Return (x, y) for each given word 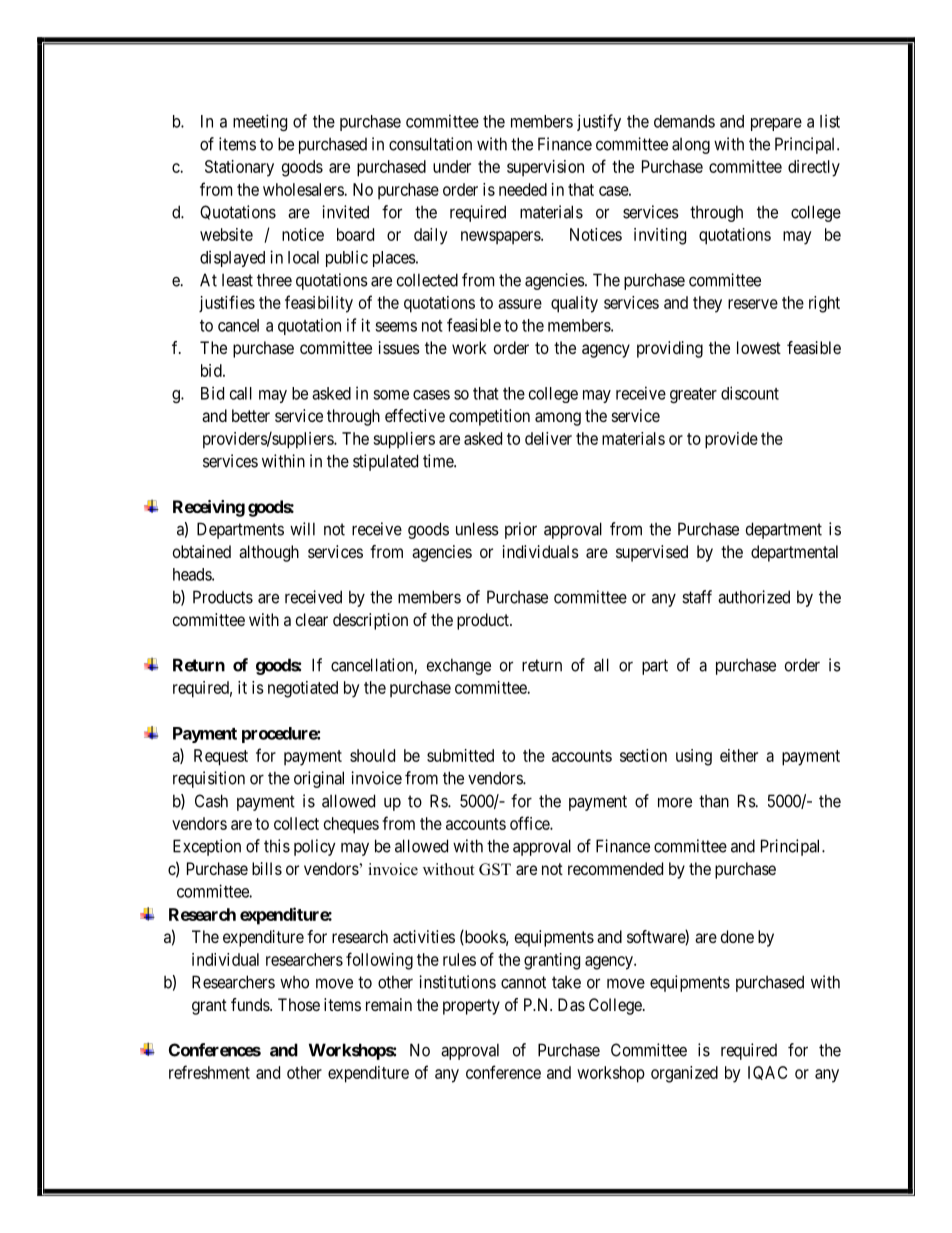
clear (312, 619)
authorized (754, 597)
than (714, 801)
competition (489, 417)
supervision (545, 168)
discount (750, 393)
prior (521, 530)
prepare (776, 124)
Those (299, 1004)
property (471, 1007)
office (530, 823)
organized (684, 1074)
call (241, 393)
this (277, 846)
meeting (260, 122)
